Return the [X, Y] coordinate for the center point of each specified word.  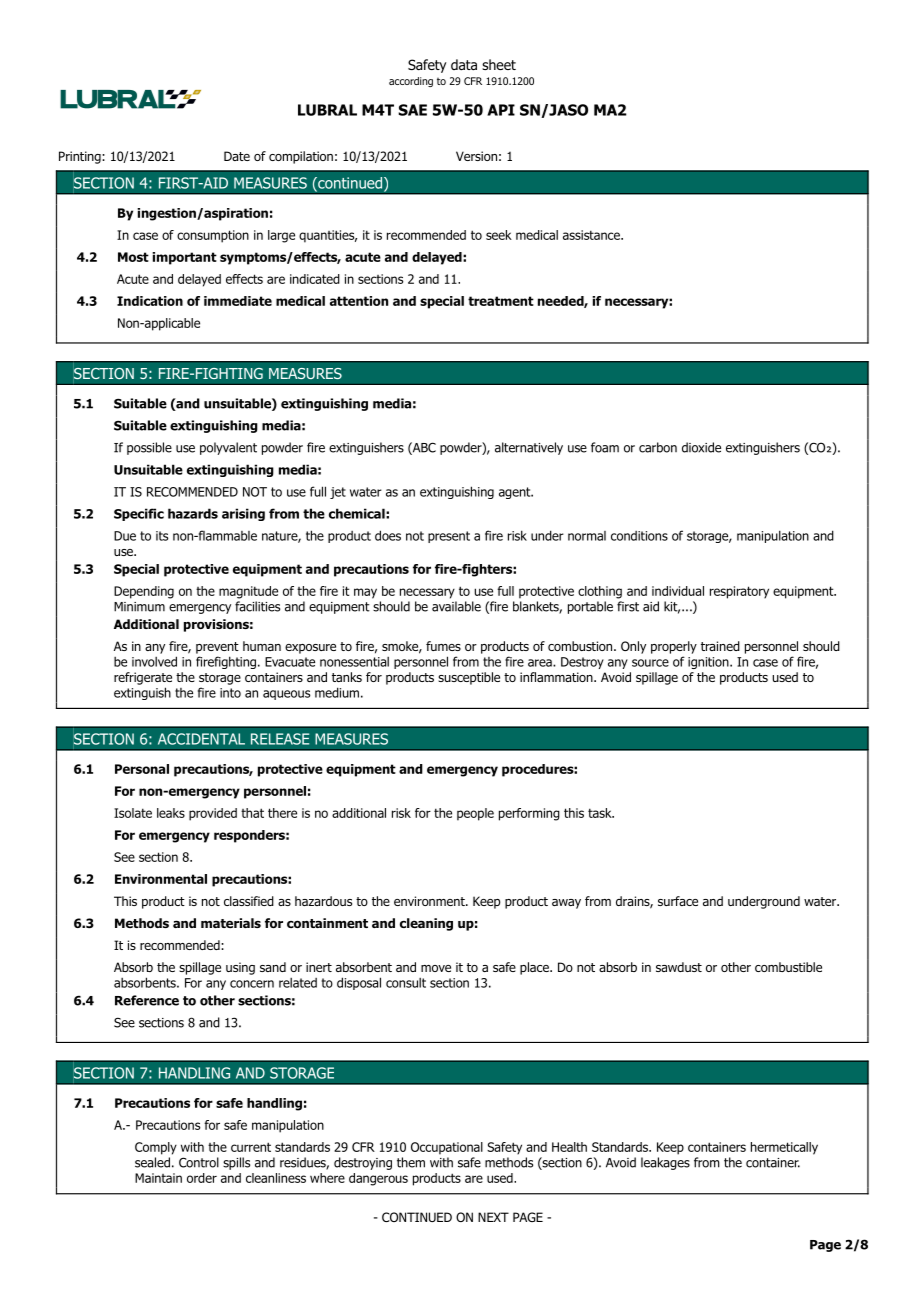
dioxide [701, 447]
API [501, 110]
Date [237, 156]
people [475, 814]
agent [515, 493]
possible [149, 448]
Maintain [158, 1178]
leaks [171, 813]
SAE [412, 110]
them [411, 1162]
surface [678, 901]
